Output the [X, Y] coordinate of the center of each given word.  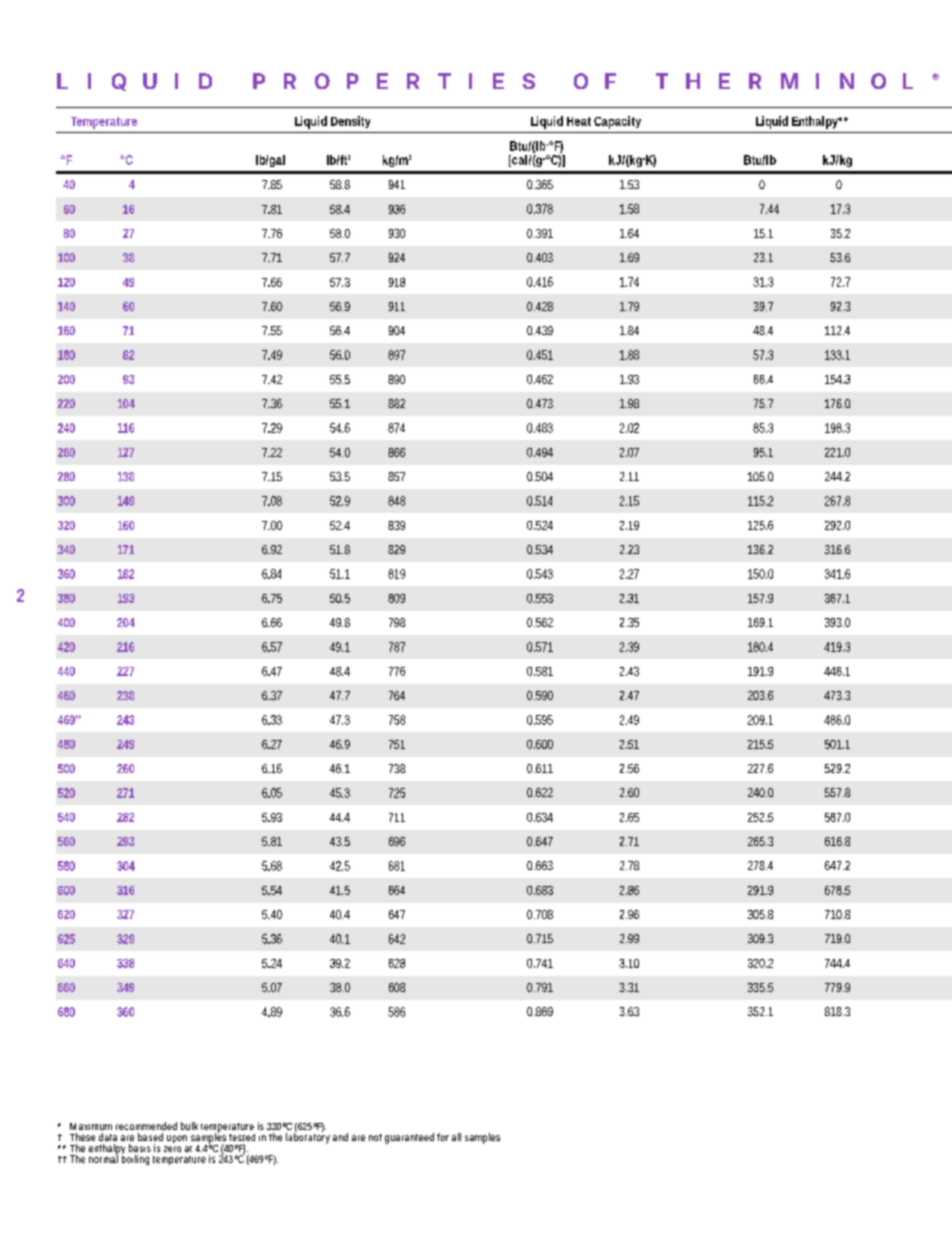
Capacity [617, 122]
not [375, 1137]
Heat [579, 121]
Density [350, 122]
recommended [146, 1126]
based [150, 1137]
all [456, 1137]
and [340, 1137]
